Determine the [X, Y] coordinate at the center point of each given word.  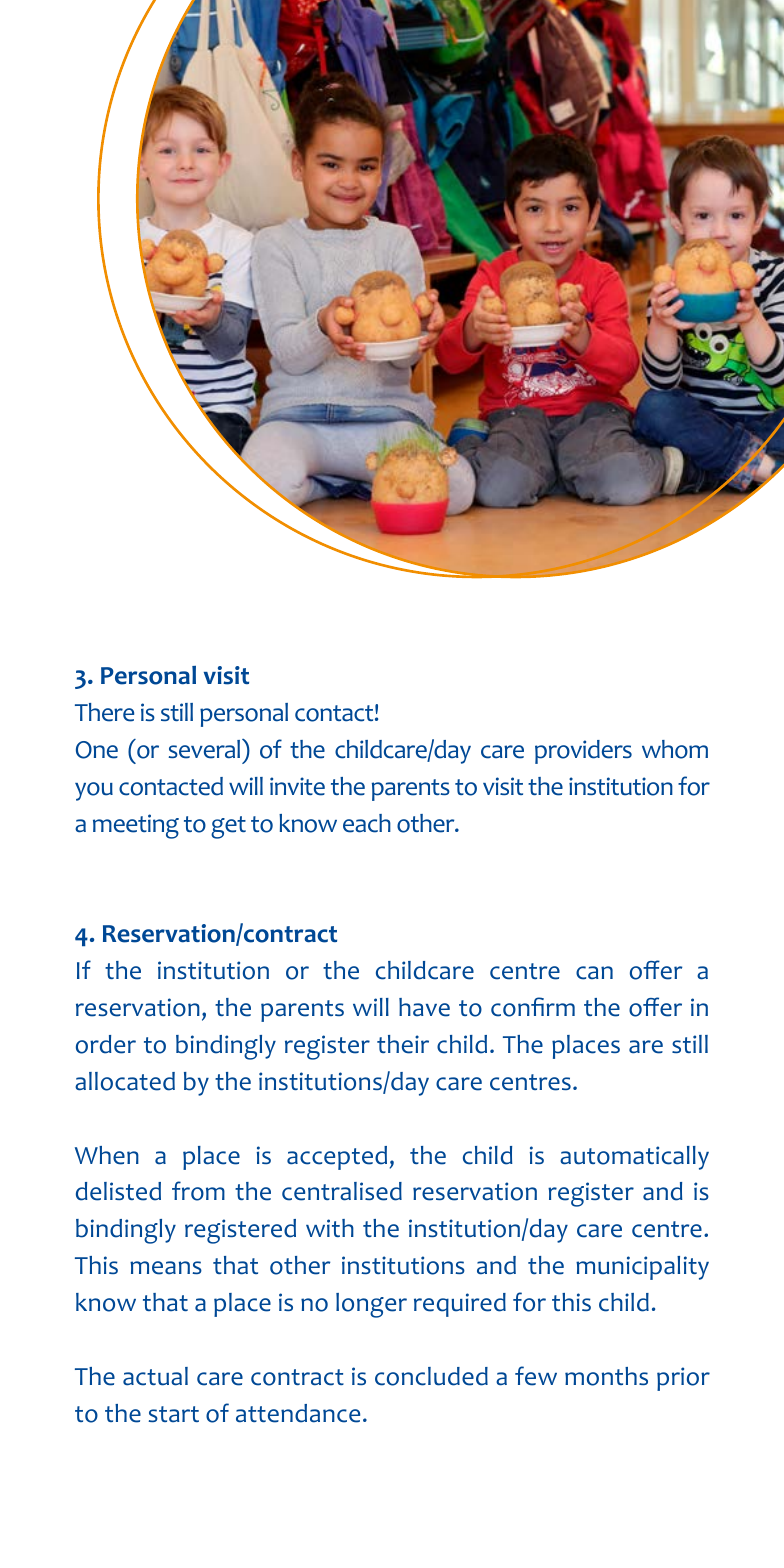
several [205, 749]
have [424, 1007]
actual [155, 1376]
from [198, 1191]
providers [583, 752]
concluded [431, 1376]
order [106, 1044]
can [594, 973]
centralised [342, 1191]
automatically [634, 1158]
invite [297, 786]
